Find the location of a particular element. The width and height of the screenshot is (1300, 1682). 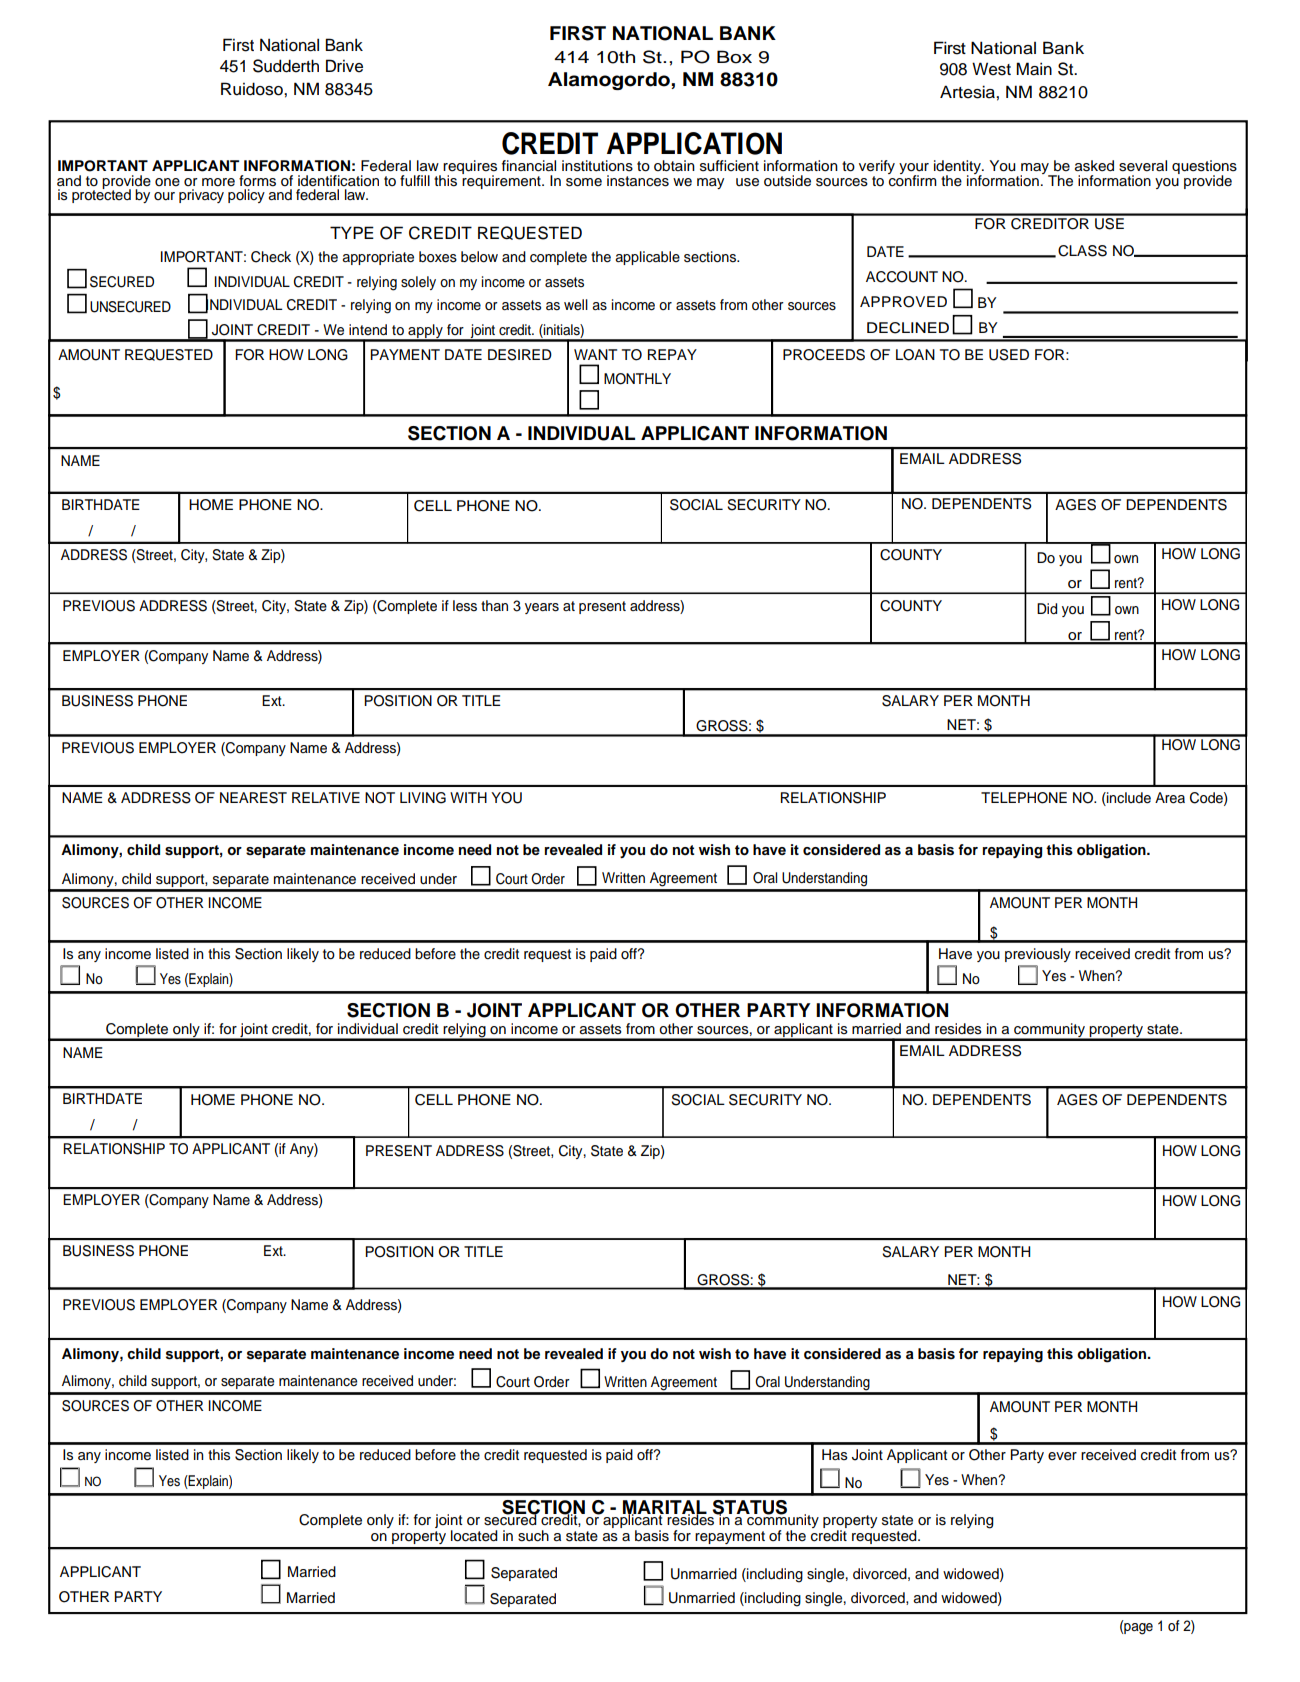

forms is located at coordinates (257, 181).
